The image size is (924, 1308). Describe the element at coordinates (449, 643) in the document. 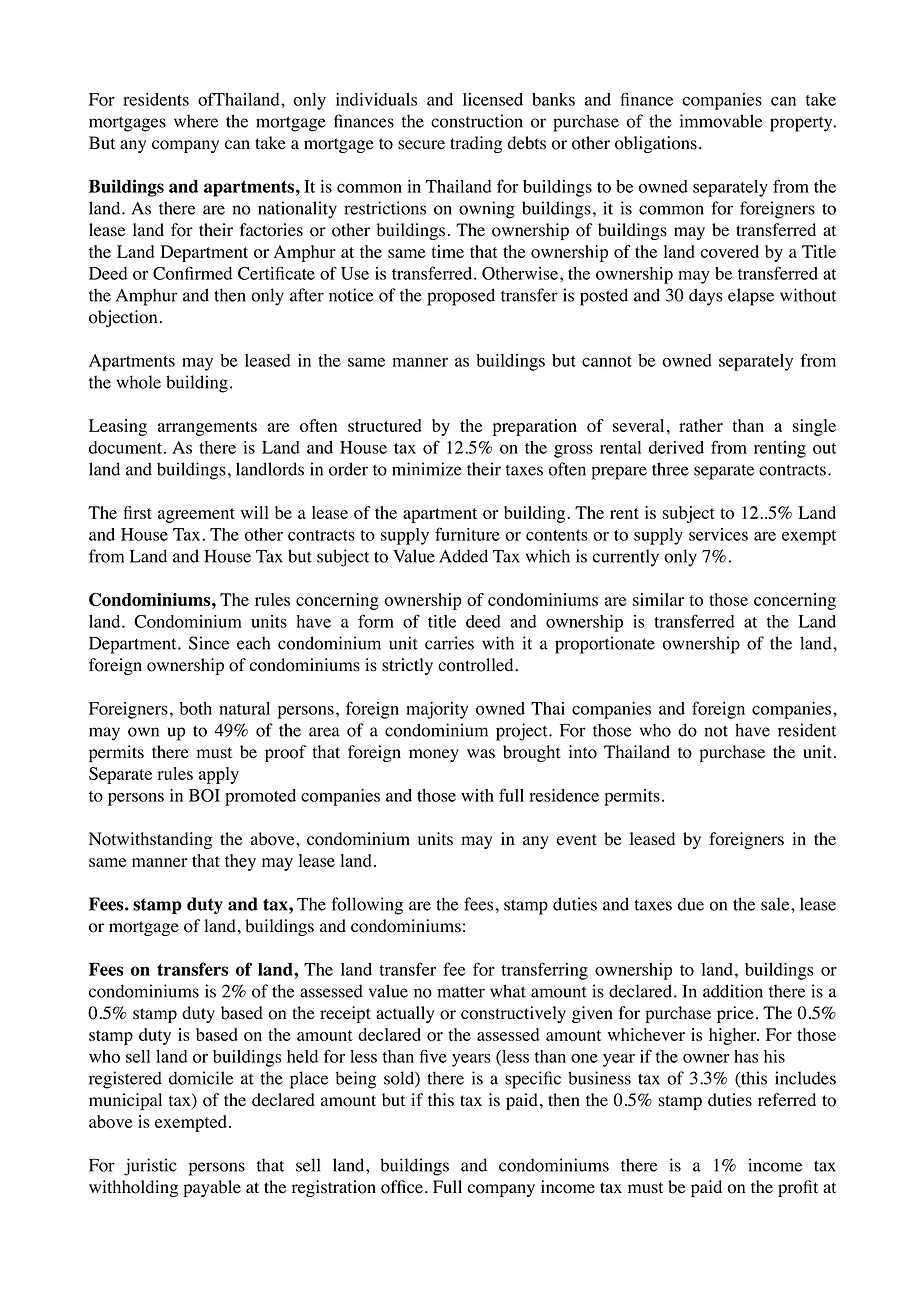

I see `carries` at that location.
